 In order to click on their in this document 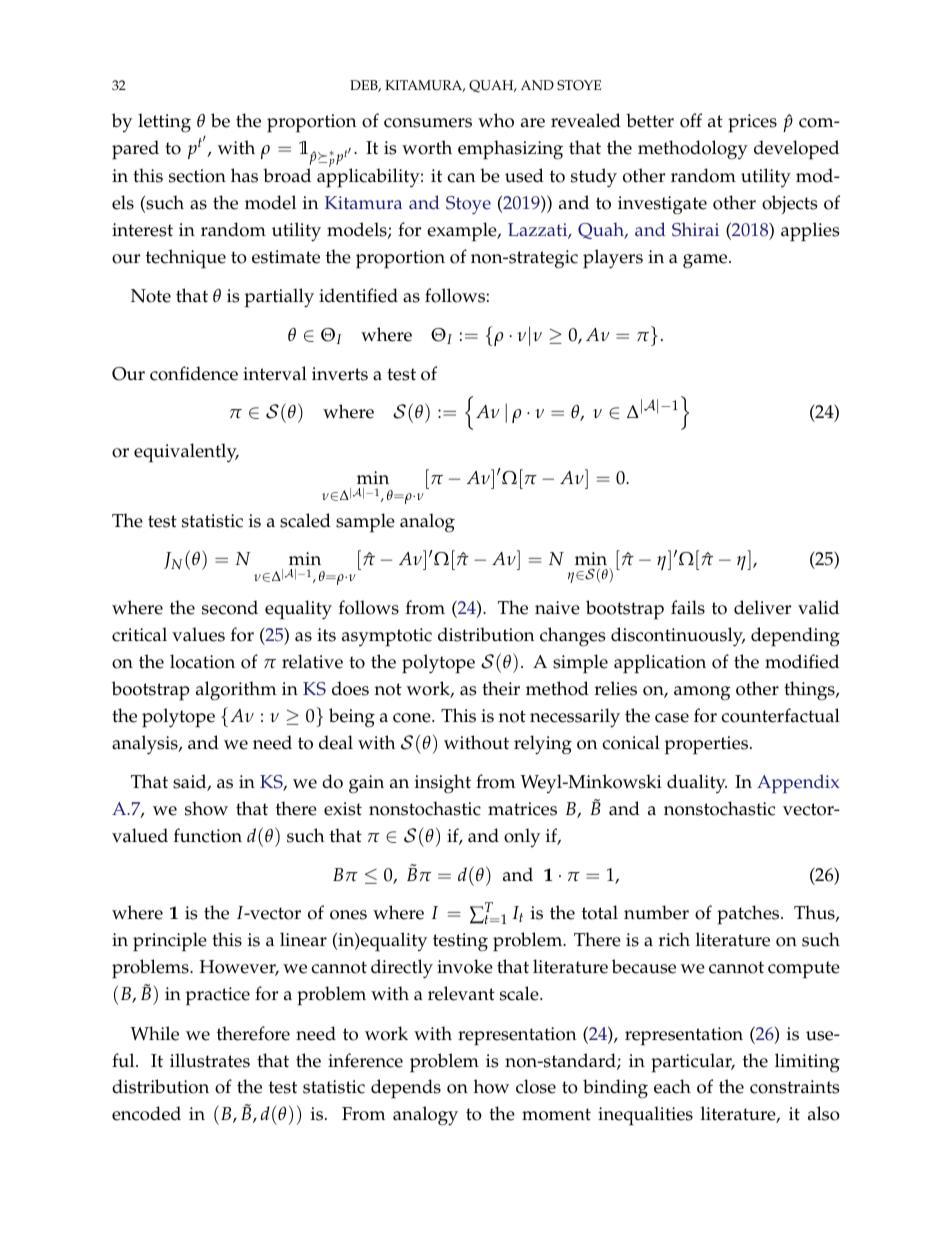, I will do `click(501, 688)`.
